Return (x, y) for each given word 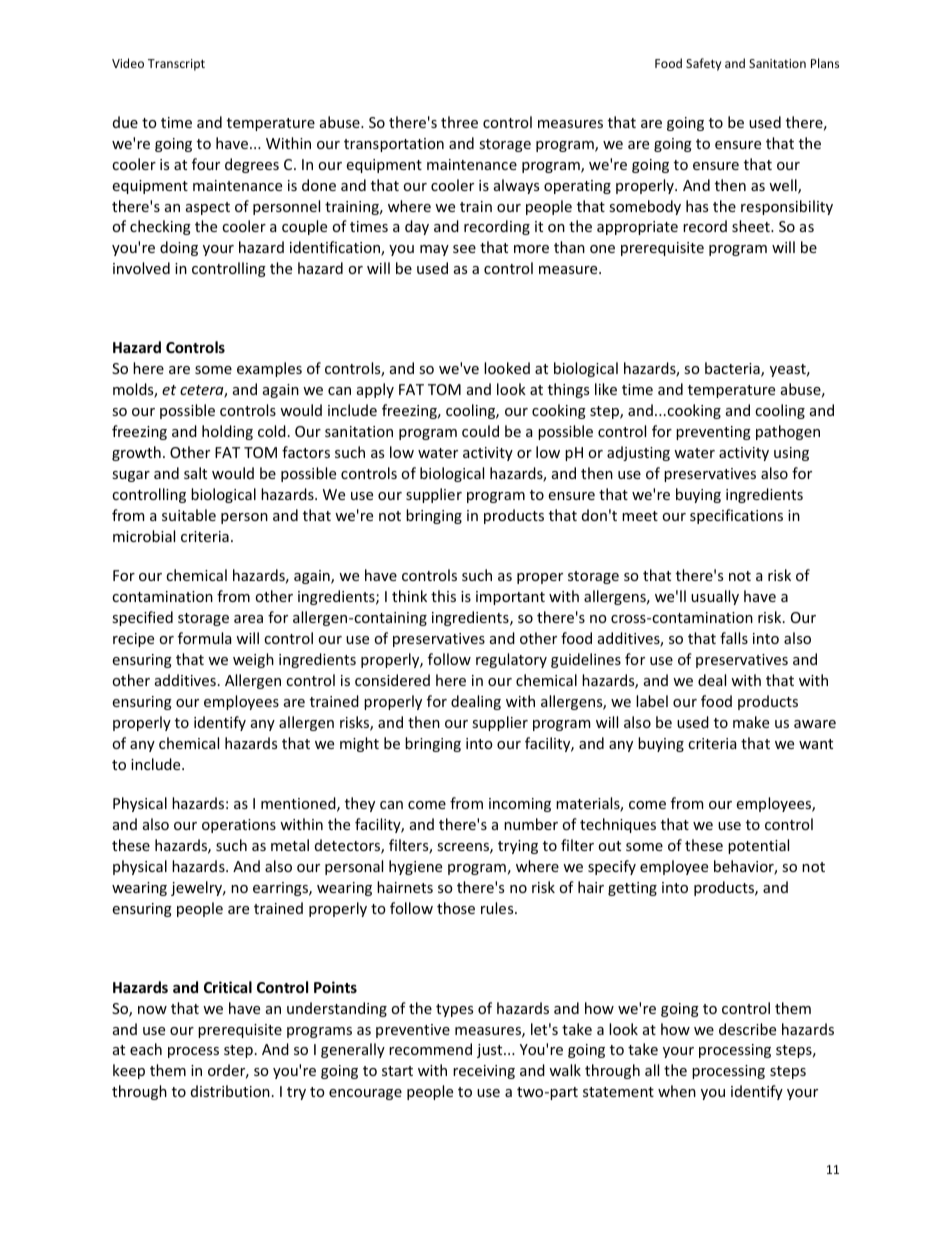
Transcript (176, 65)
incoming (520, 805)
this (443, 596)
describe (747, 1029)
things (568, 390)
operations (239, 826)
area (248, 619)
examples (269, 369)
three (459, 122)
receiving (484, 1072)
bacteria (733, 369)
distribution (230, 1091)
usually (715, 597)
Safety (703, 64)
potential (758, 846)
